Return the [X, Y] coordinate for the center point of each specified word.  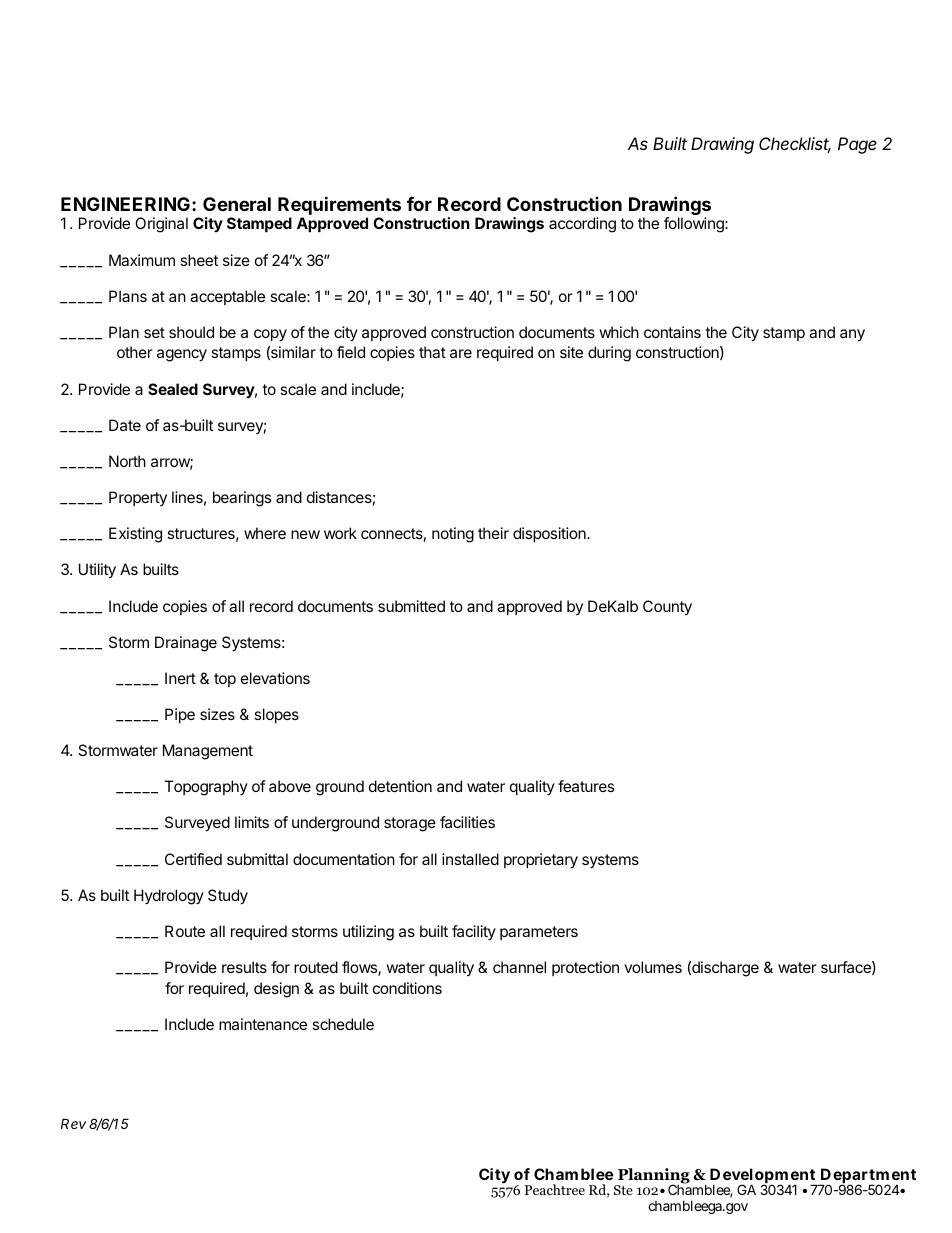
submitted [411, 606]
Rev [73, 1123]
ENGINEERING [125, 204]
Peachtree [554, 1189]
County [667, 608]
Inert [180, 678]
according [582, 225]
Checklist [795, 145]
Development [764, 1177]
